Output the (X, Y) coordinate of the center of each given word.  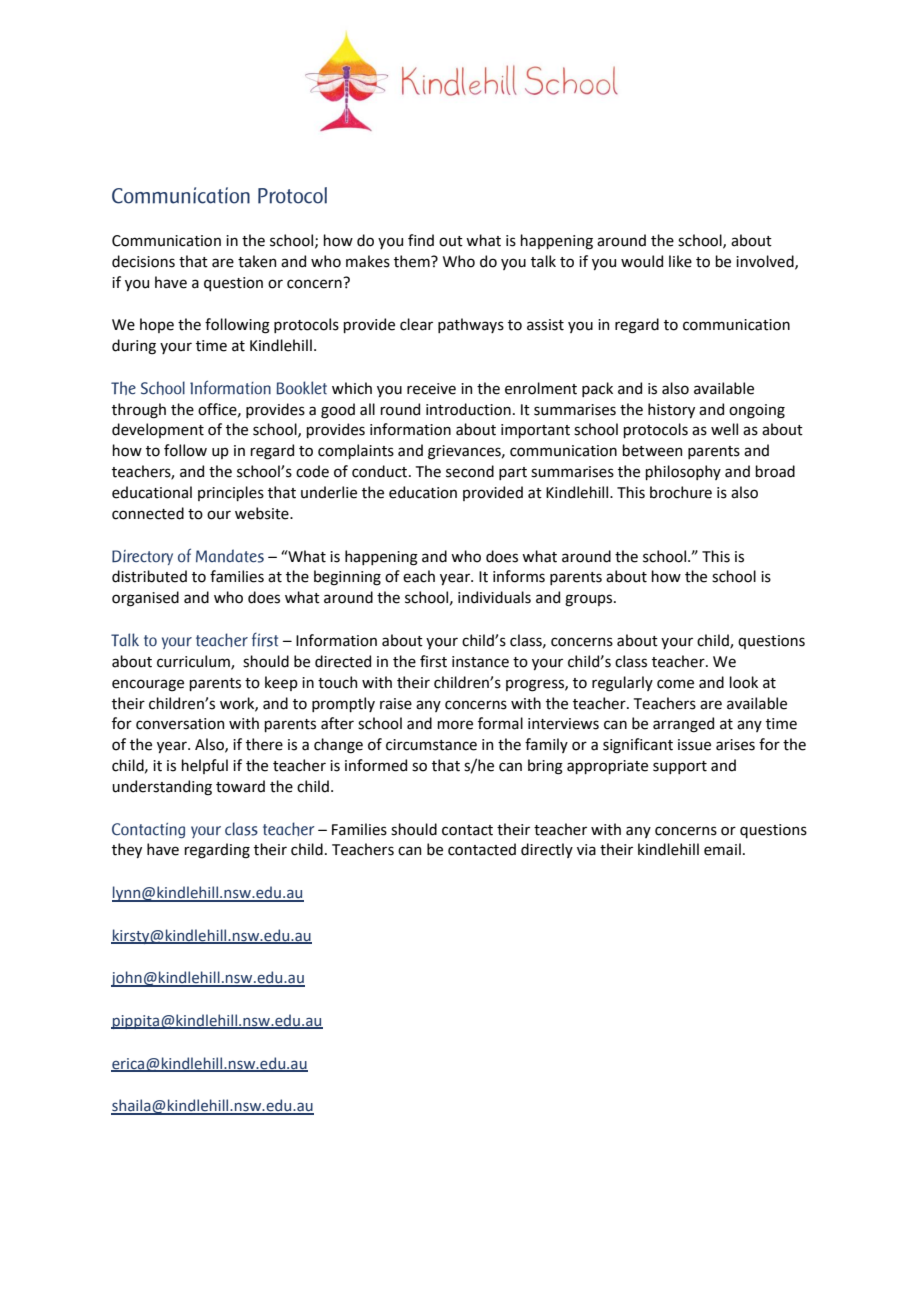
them (413, 261)
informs (519, 576)
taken (257, 261)
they (127, 850)
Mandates (230, 556)
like (680, 261)
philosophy (683, 472)
